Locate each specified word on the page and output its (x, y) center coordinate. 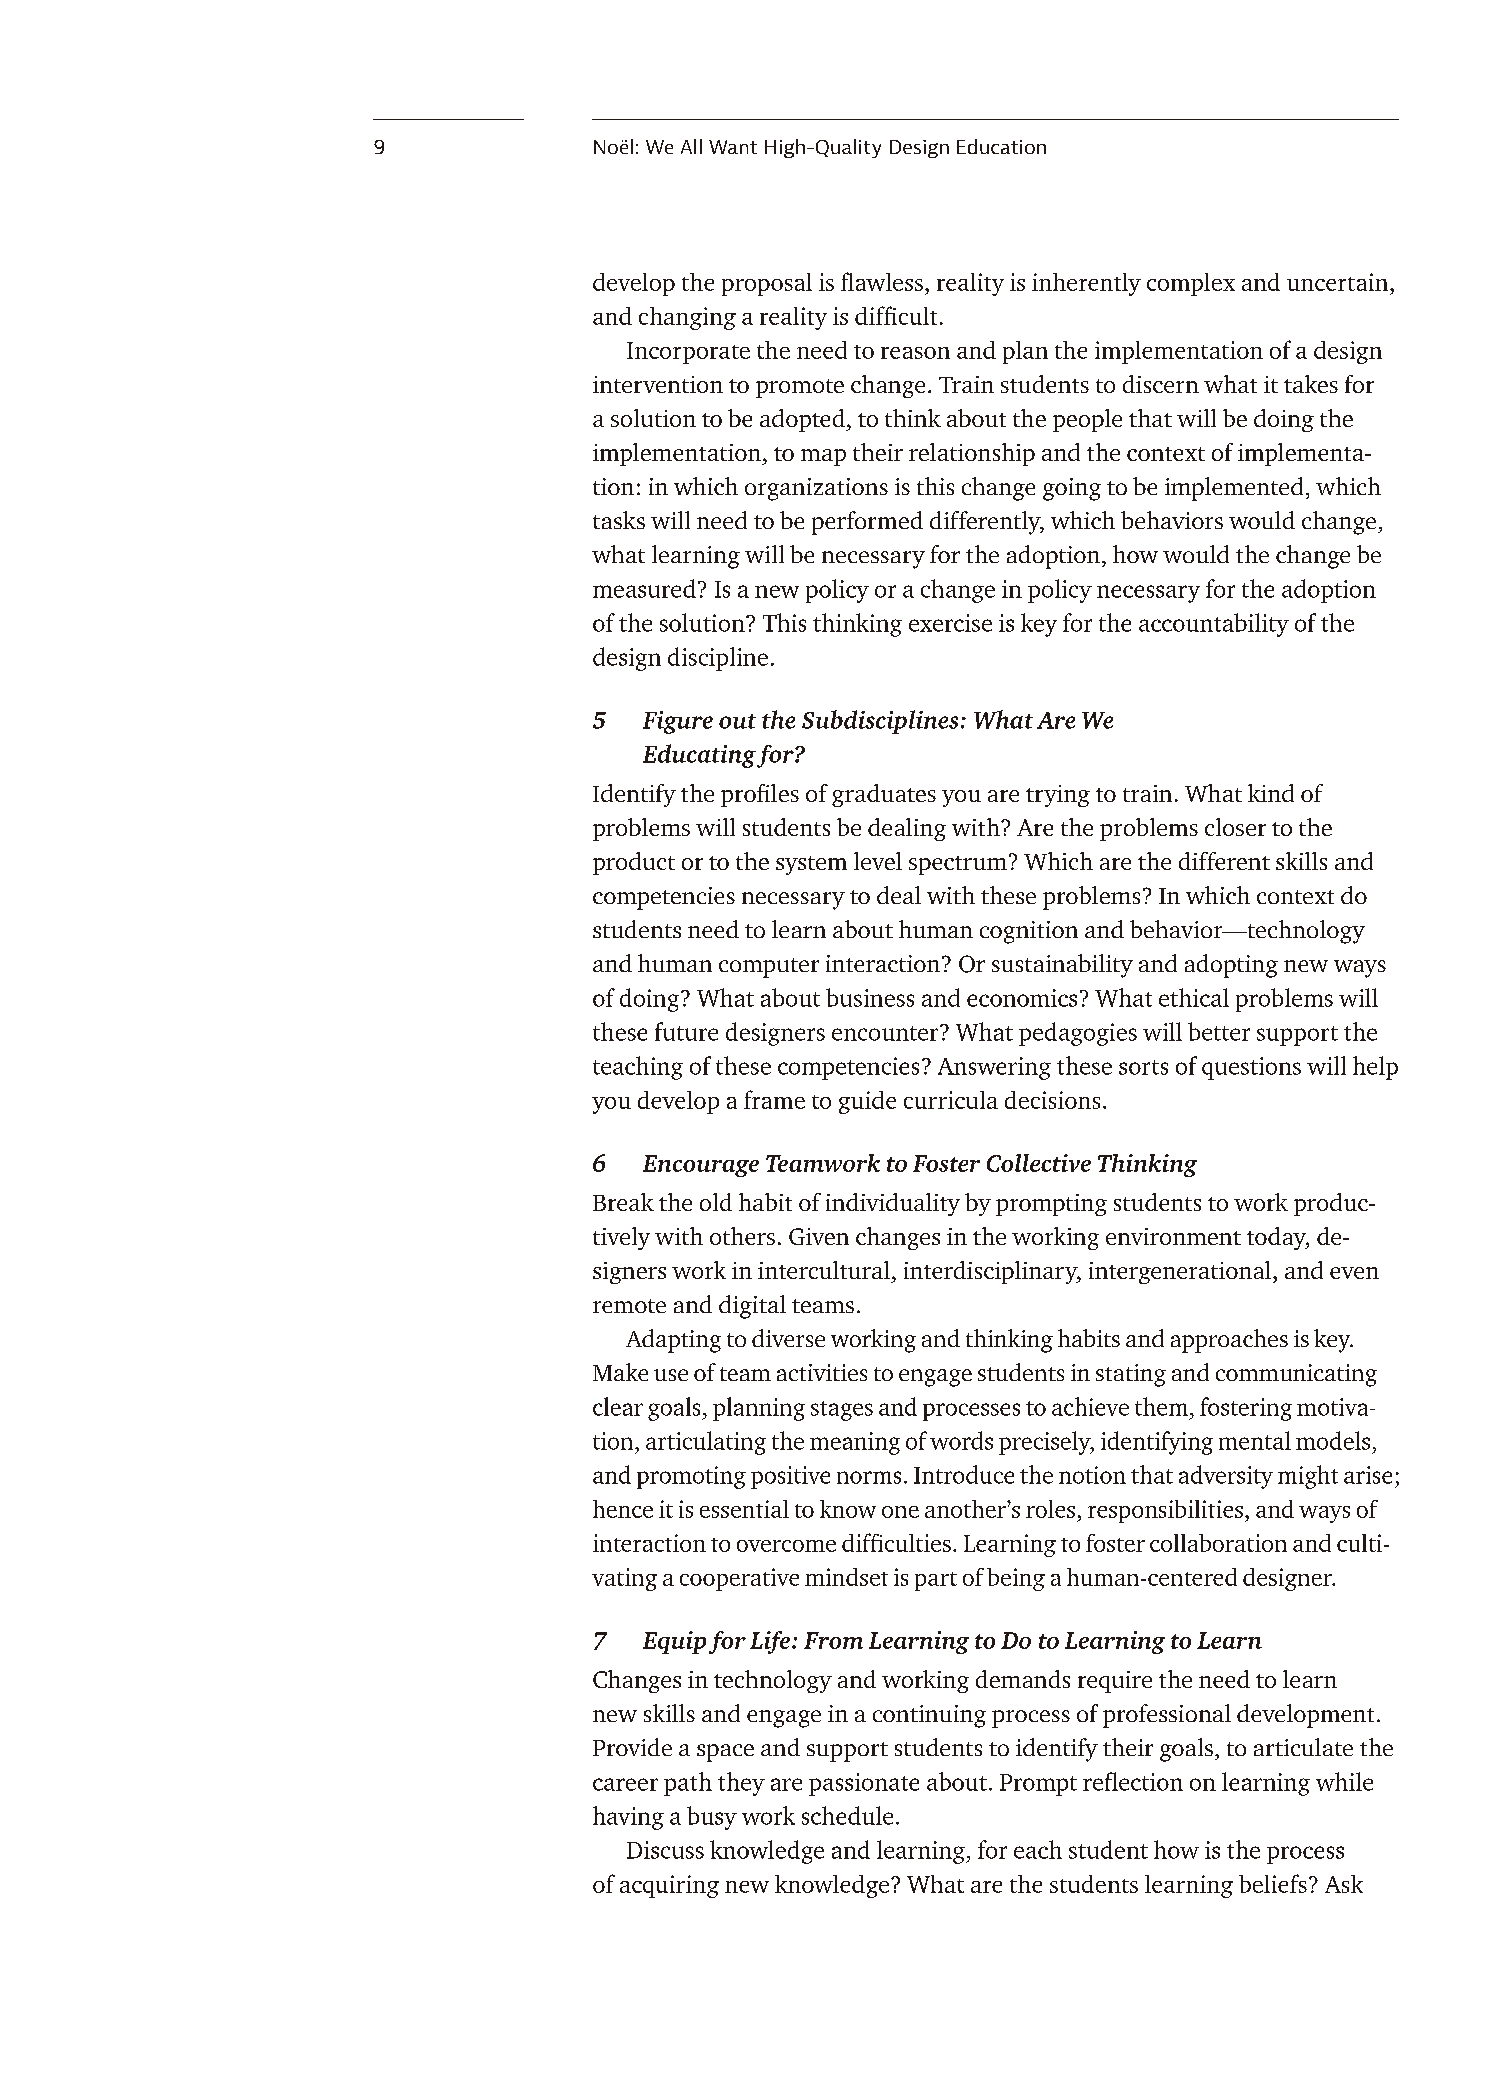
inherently (1086, 284)
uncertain (1339, 282)
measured (644, 588)
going (1072, 489)
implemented (1234, 489)
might (1308, 1477)
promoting (691, 1477)
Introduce (964, 1474)
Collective (1039, 1163)
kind (1271, 793)
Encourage (701, 1166)
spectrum (958, 865)
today (1278, 1238)
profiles (760, 795)
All (691, 146)
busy (712, 1818)
